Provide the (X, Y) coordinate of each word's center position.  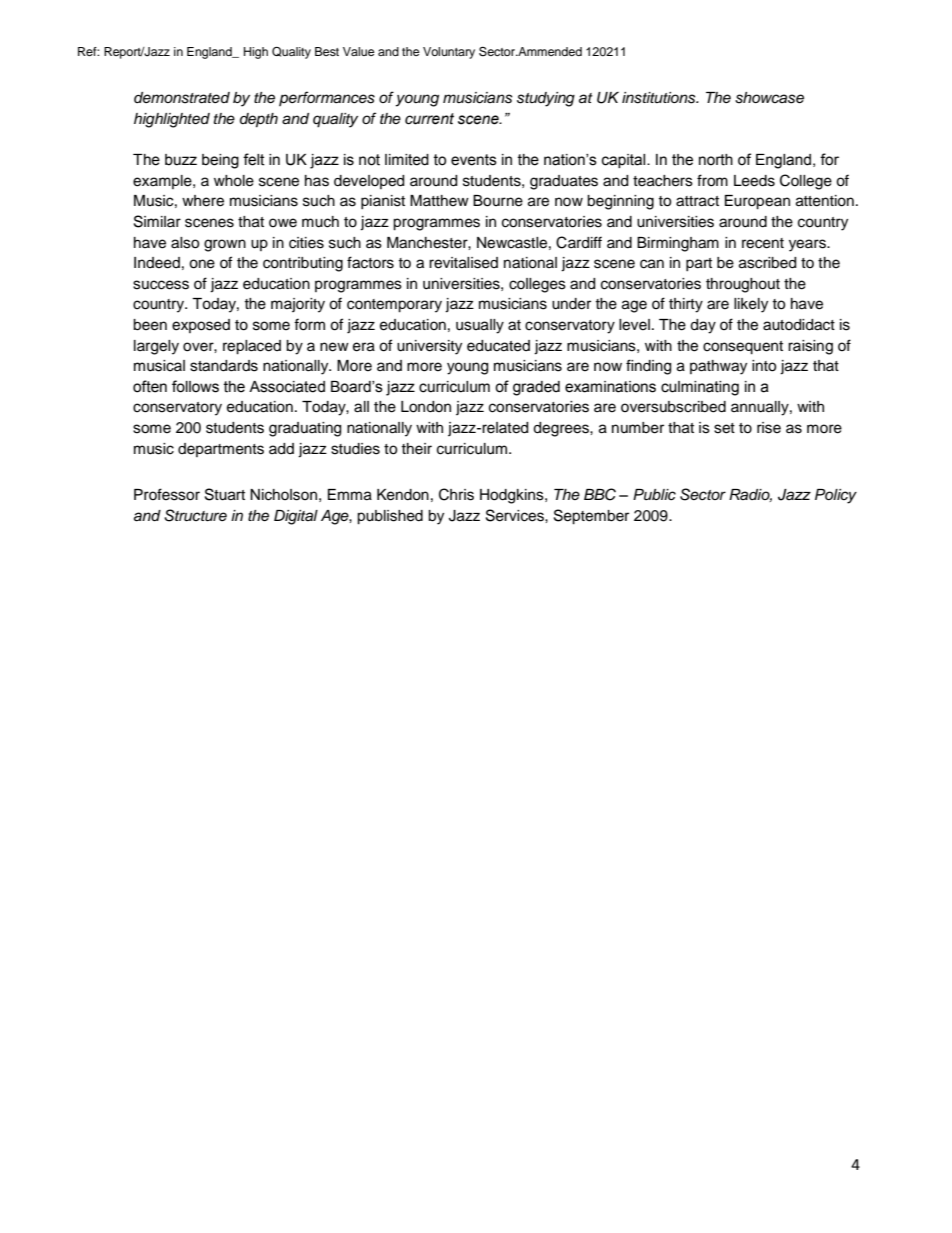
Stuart (225, 494)
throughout (743, 285)
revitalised (463, 263)
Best (327, 51)
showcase (769, 98)
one (202, 264)
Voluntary (449, 53)
